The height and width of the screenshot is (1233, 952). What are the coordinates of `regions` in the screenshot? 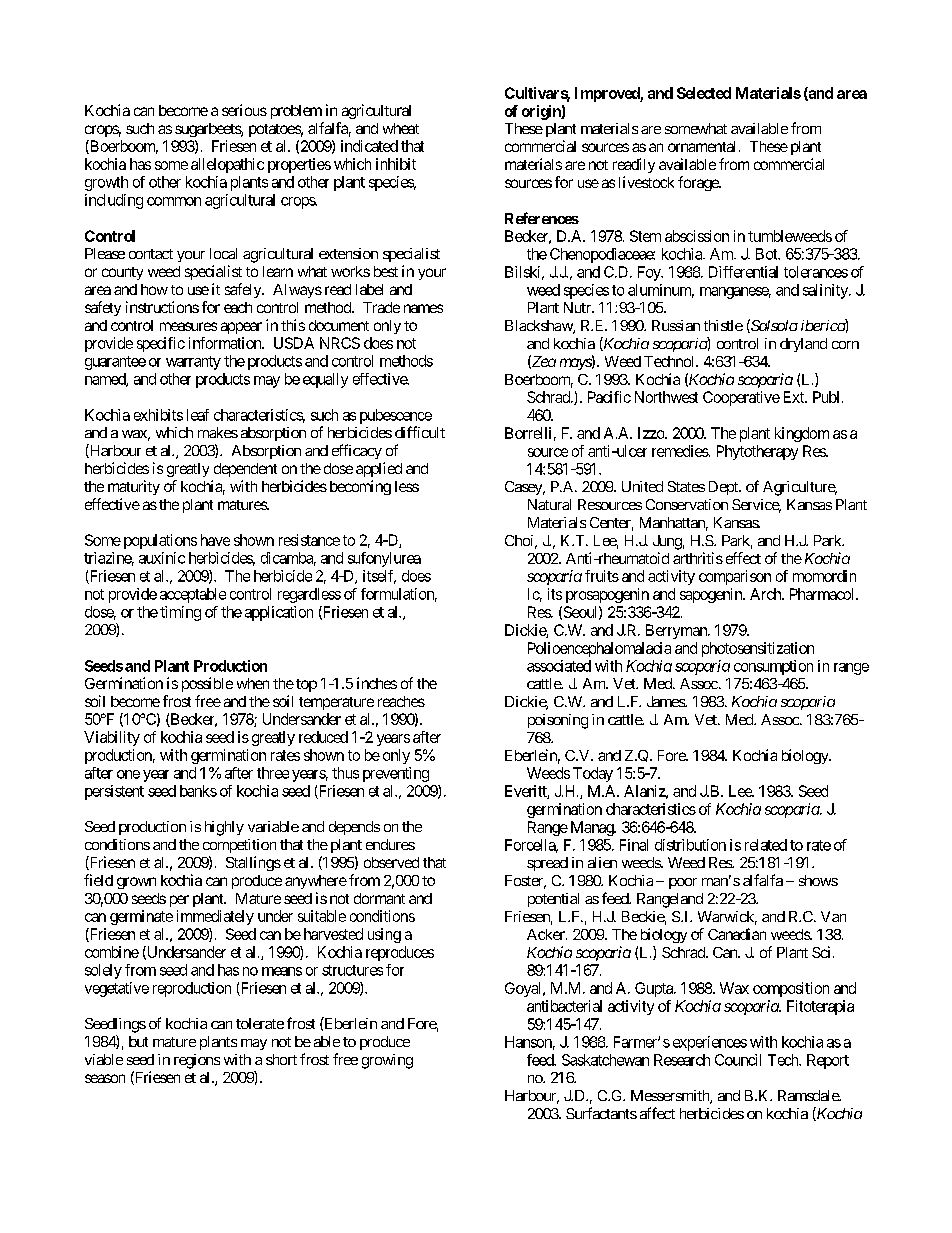 It's located at (197, 1061).
